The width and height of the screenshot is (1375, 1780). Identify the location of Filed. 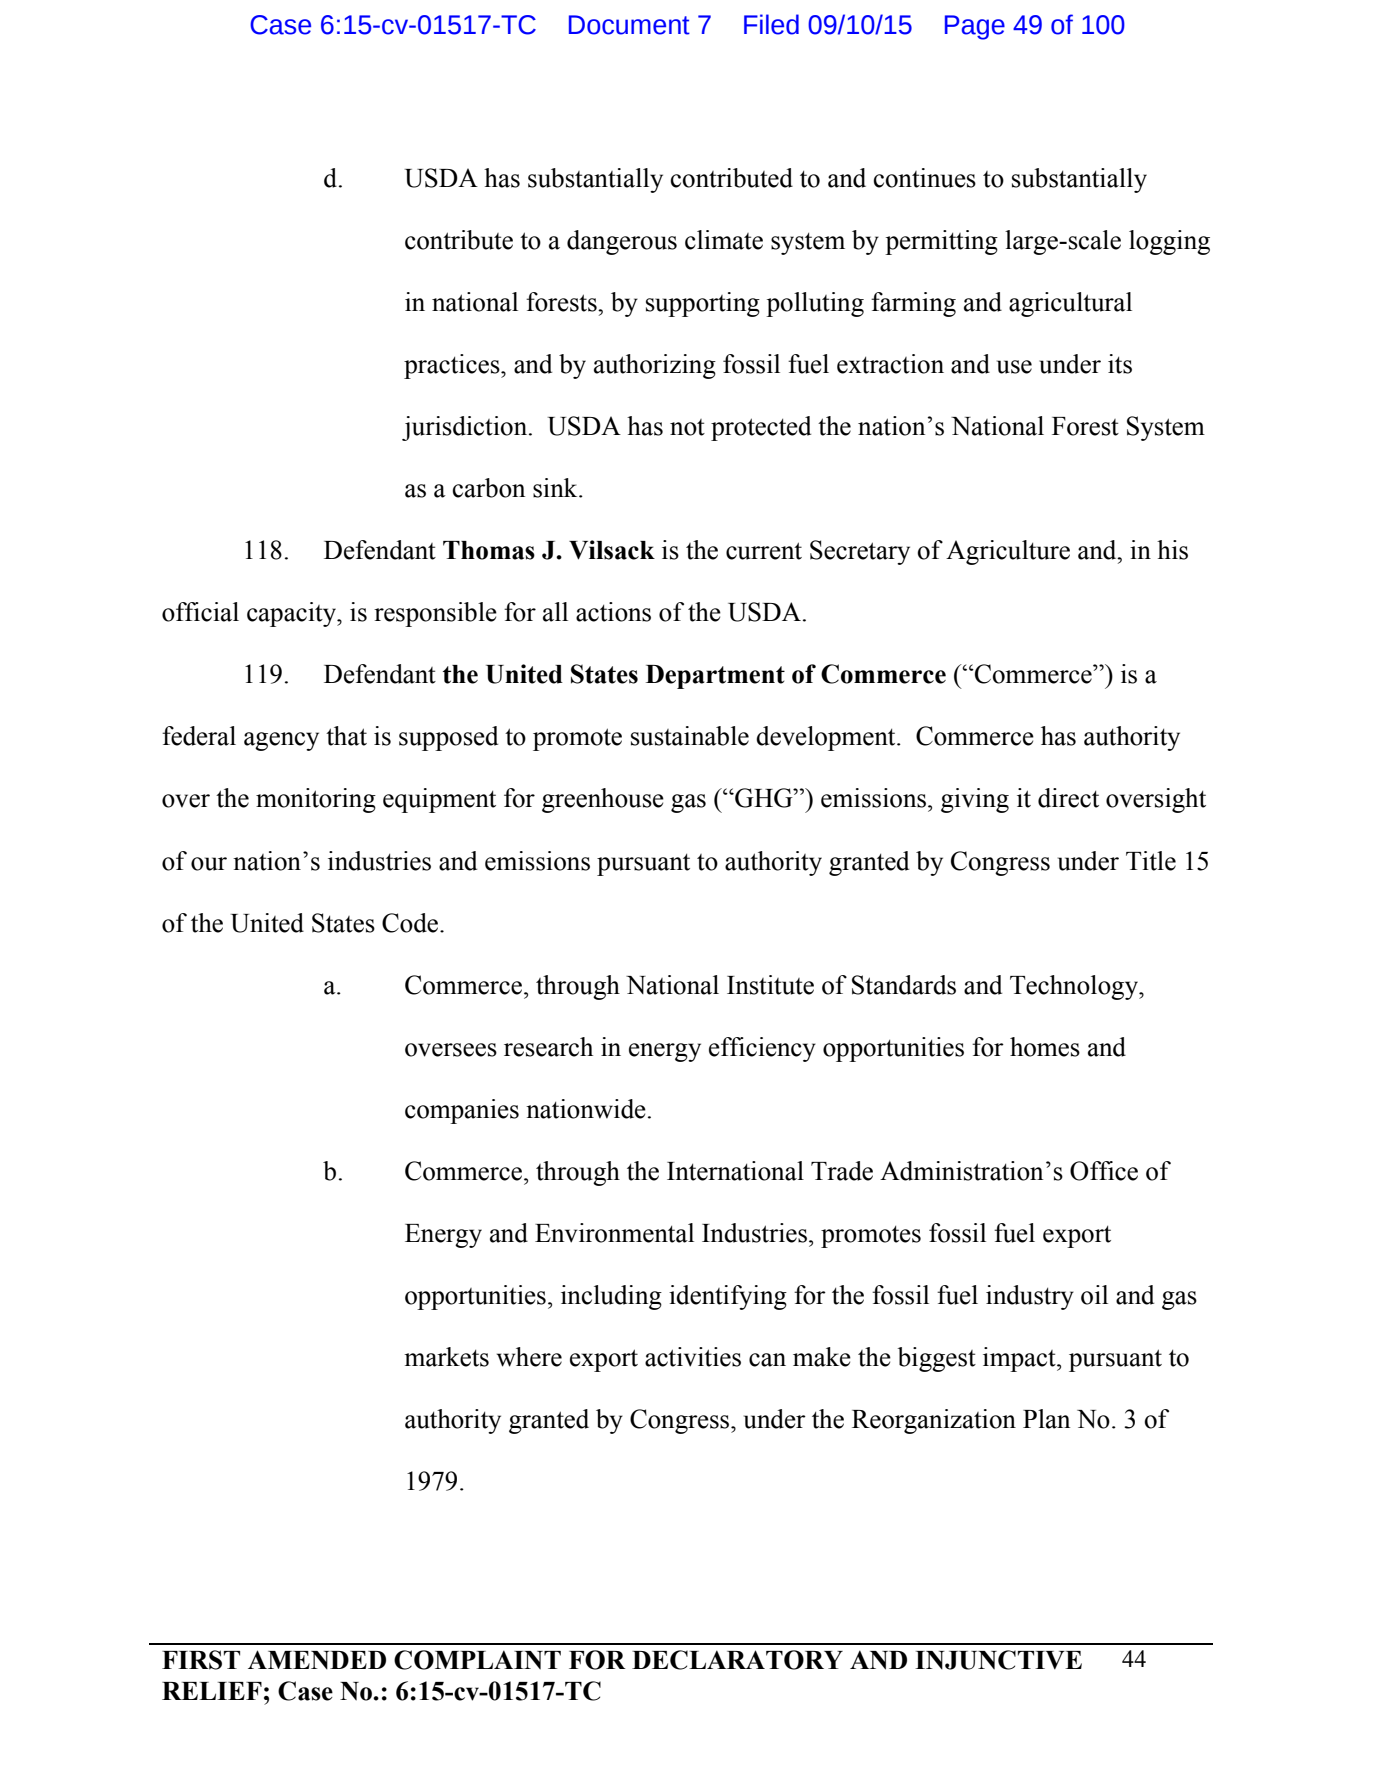
(771, 24).
